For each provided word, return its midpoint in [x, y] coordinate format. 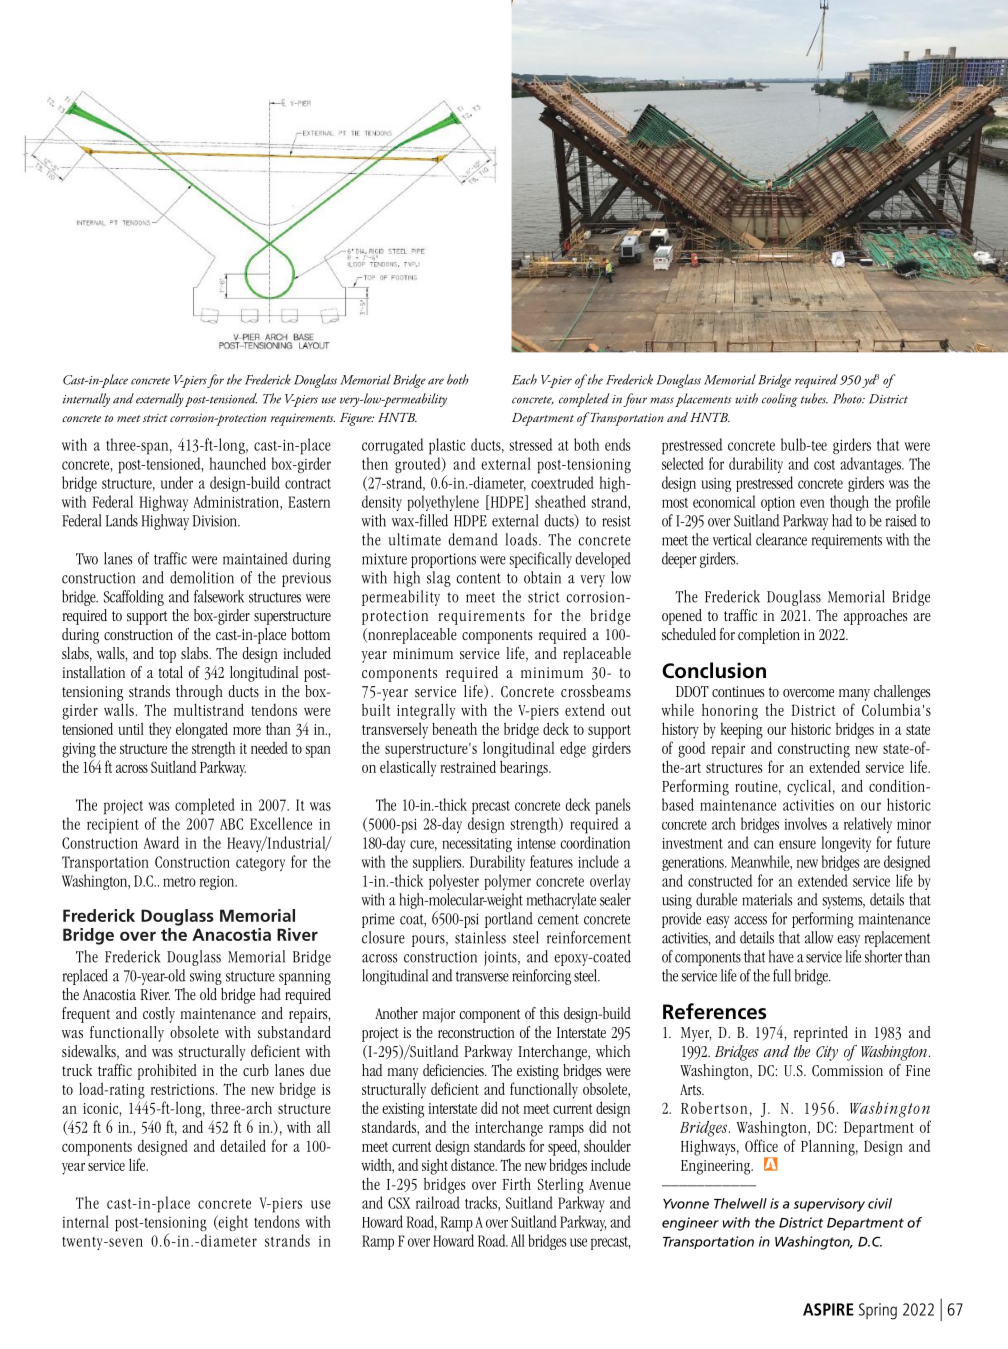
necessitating [477, 845]
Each [524, 379]
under [177, 482]
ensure [797, 844]
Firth [517, 1183]
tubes [814, 398]
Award [161, 842]
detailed [243, 1145]
